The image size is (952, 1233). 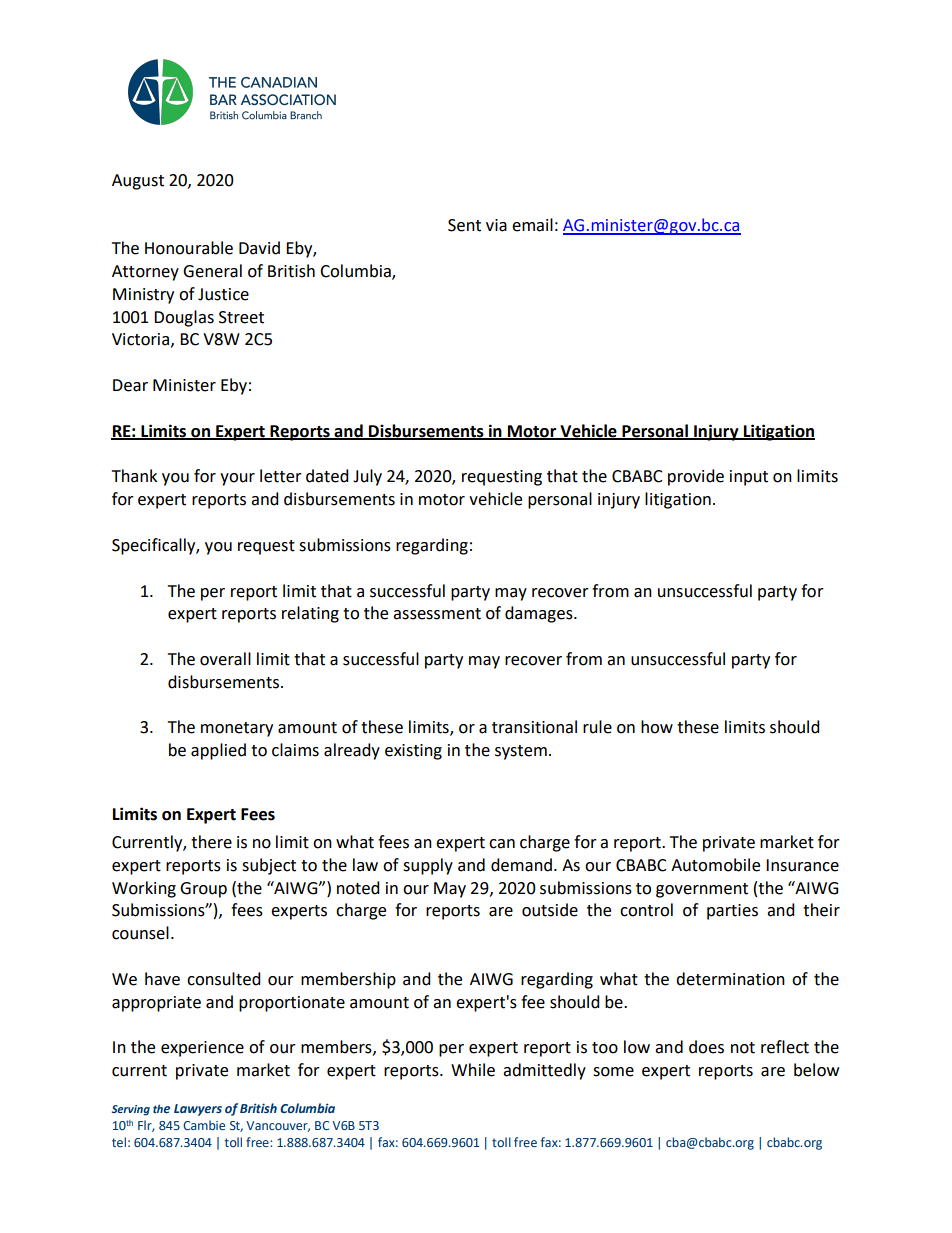 I want to click on email, so click(x=532, y=225).
